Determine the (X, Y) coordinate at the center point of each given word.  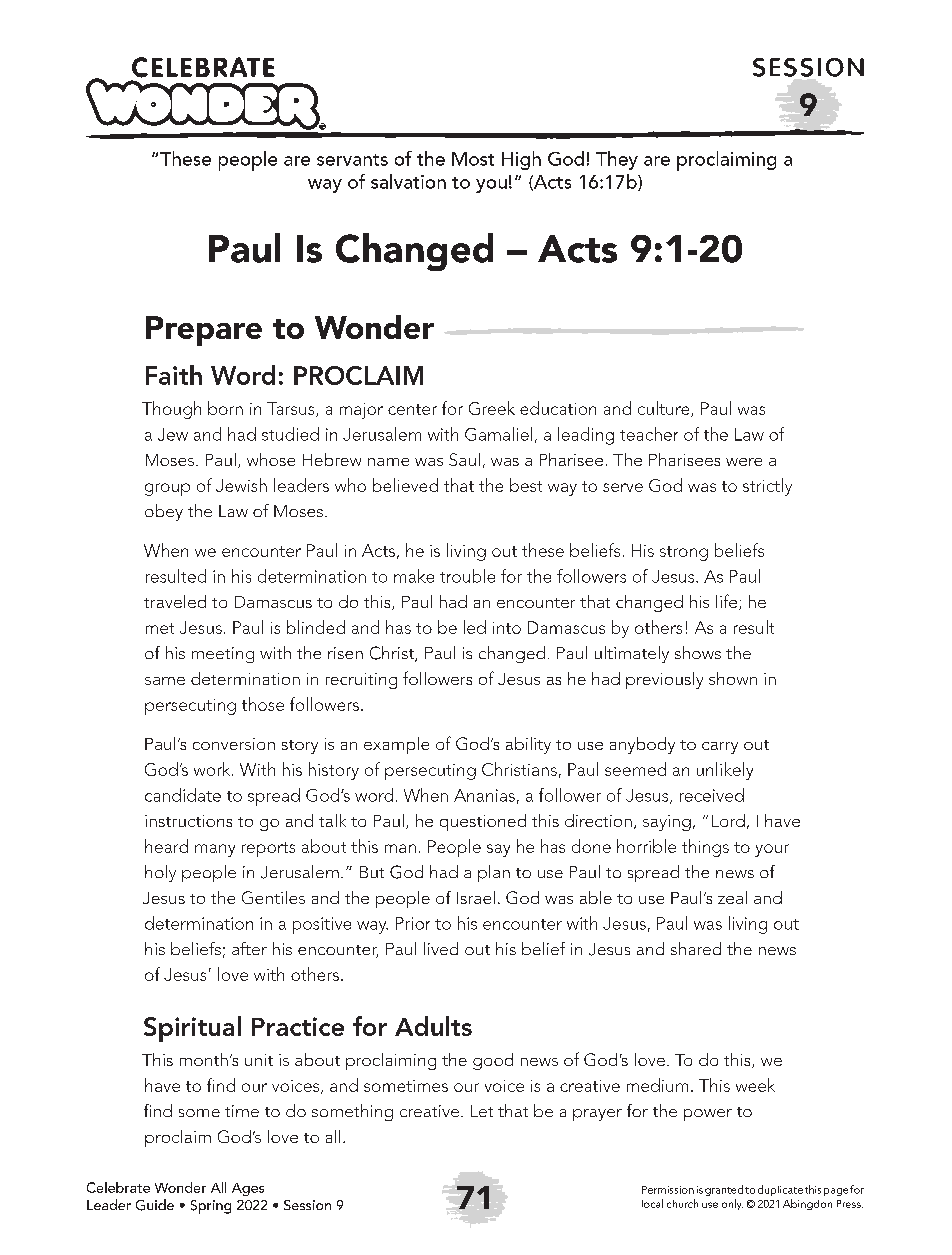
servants (352, 160)
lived (441, 948)
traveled (175, 601)
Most (473, 159)
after (249, 948)
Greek (492, 408)
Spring (211, 1207)
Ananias (484, 795)
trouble (467, 576)
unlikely (725, 771)
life (728, 602)
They (617, 160)
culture (665, 409)
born (225, 408)
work (213, 769)
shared (696, 948)
